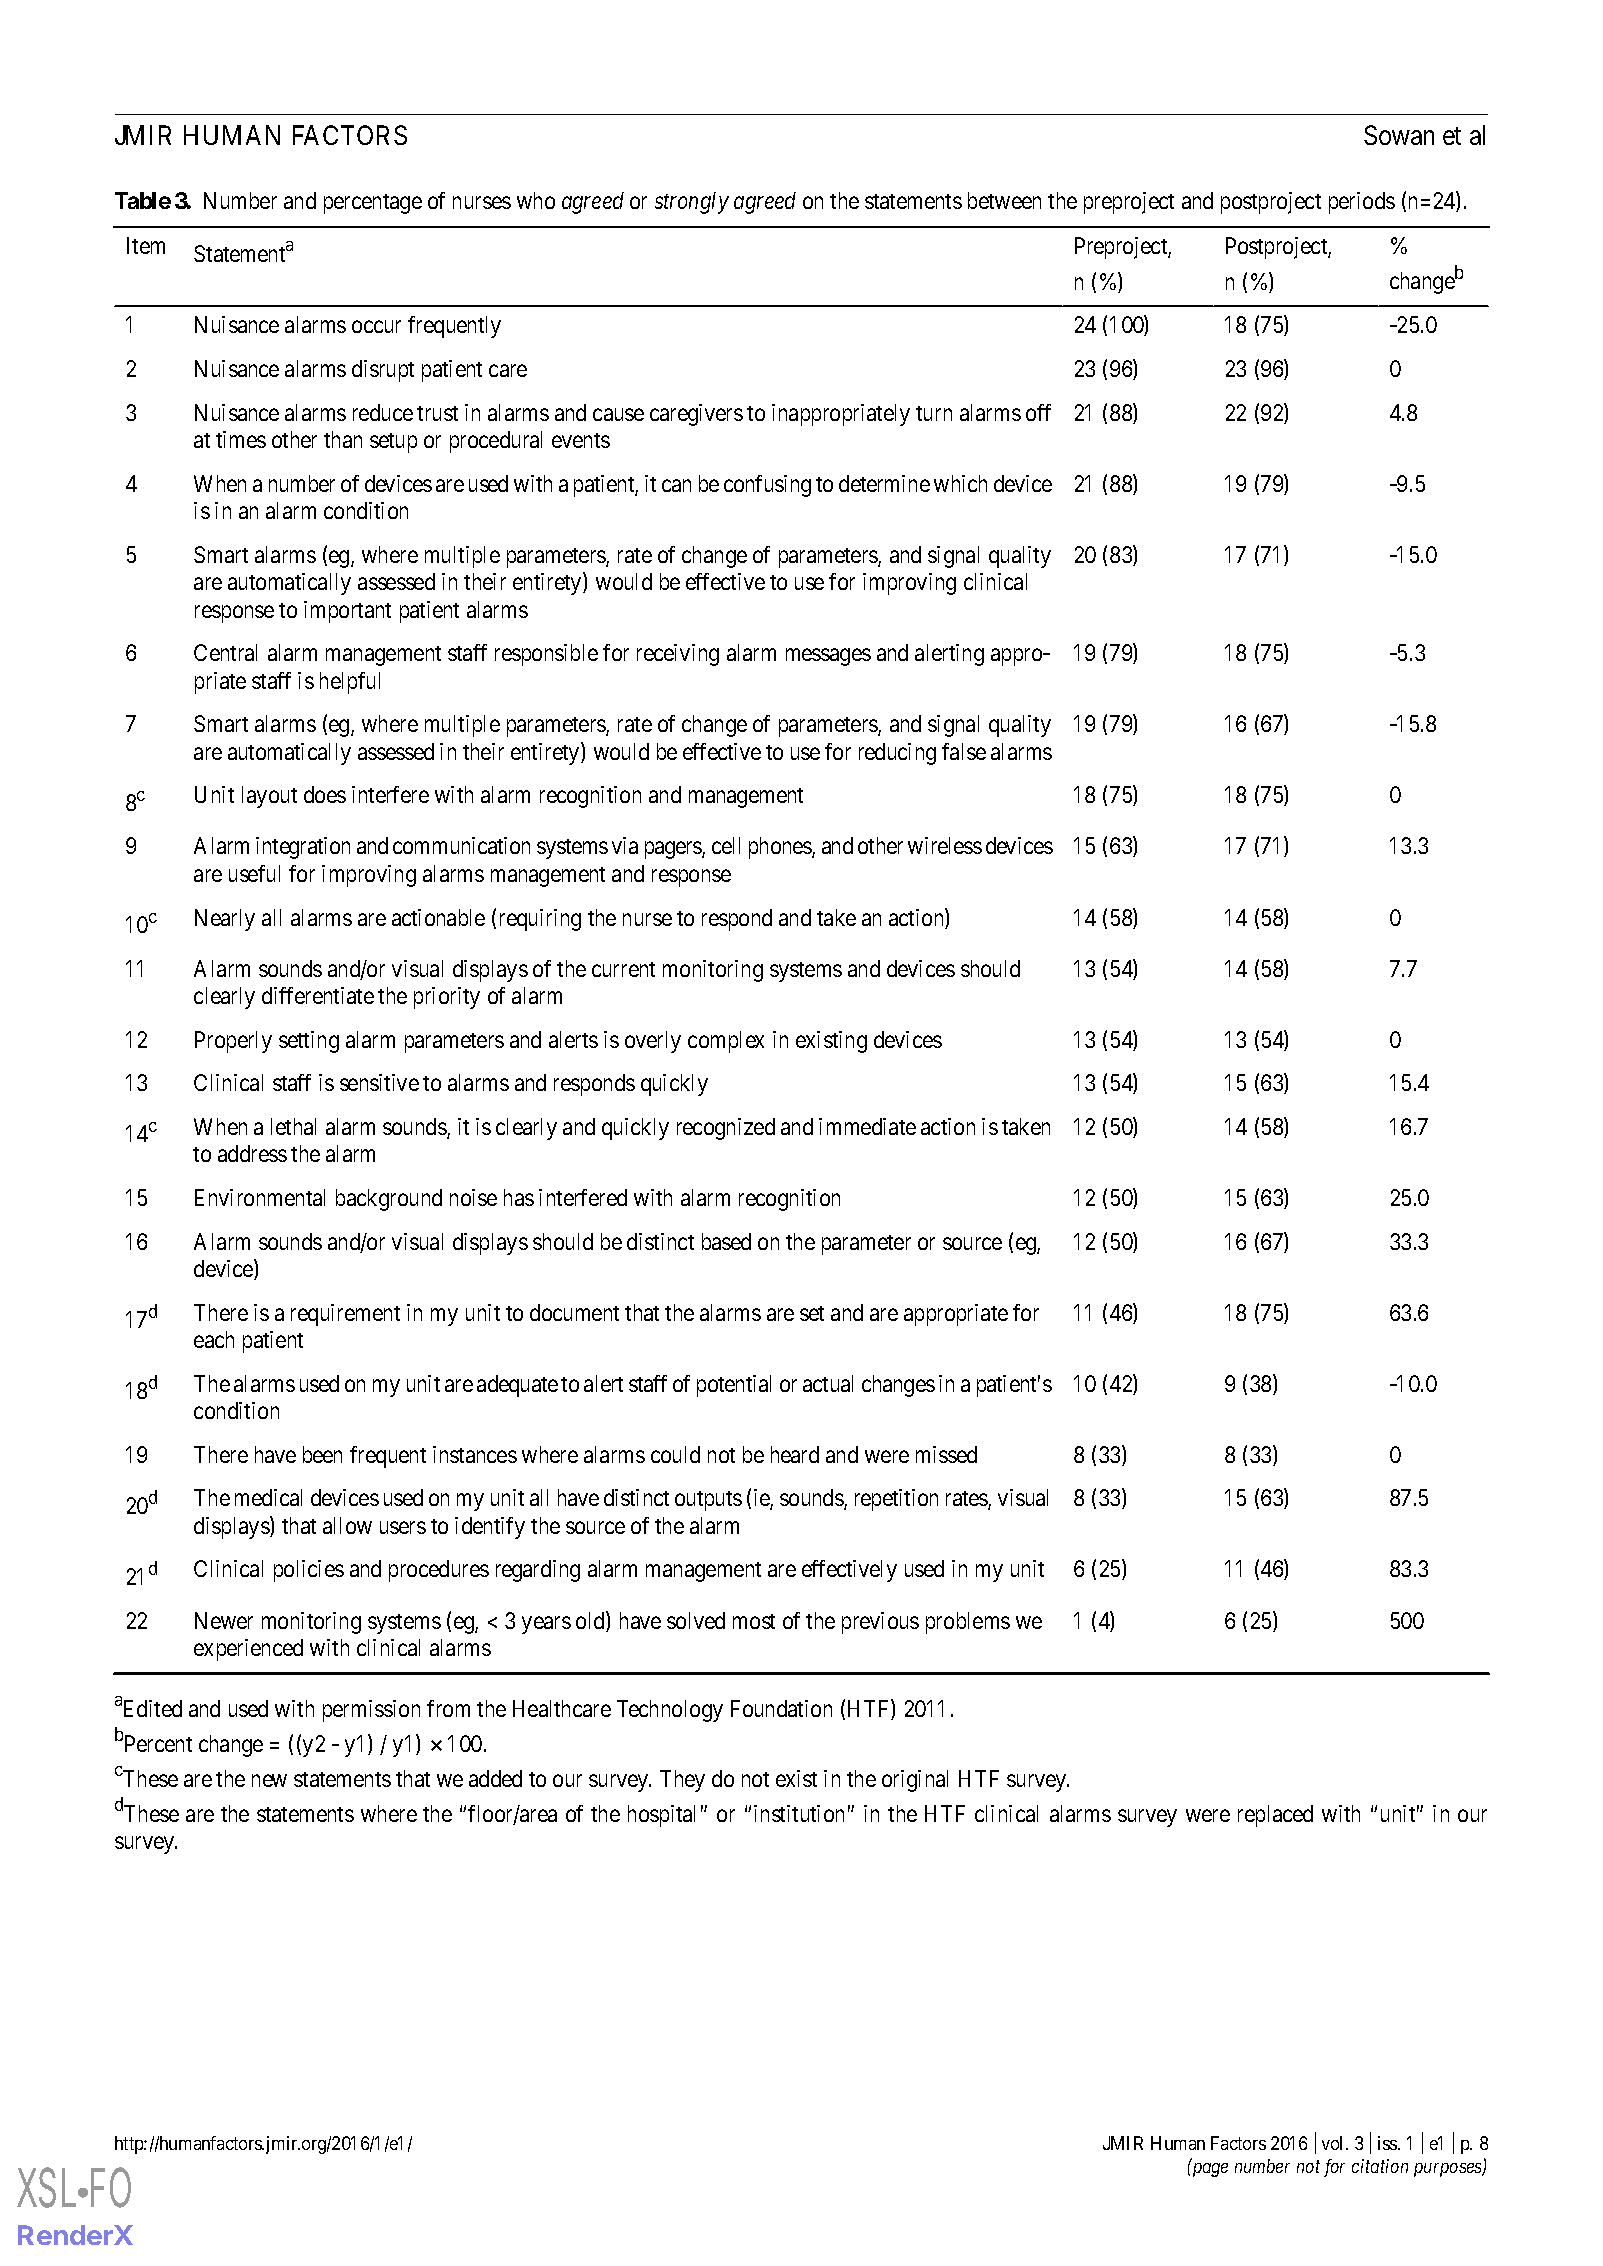  I want to click on experienced, so click(248, 1650).
